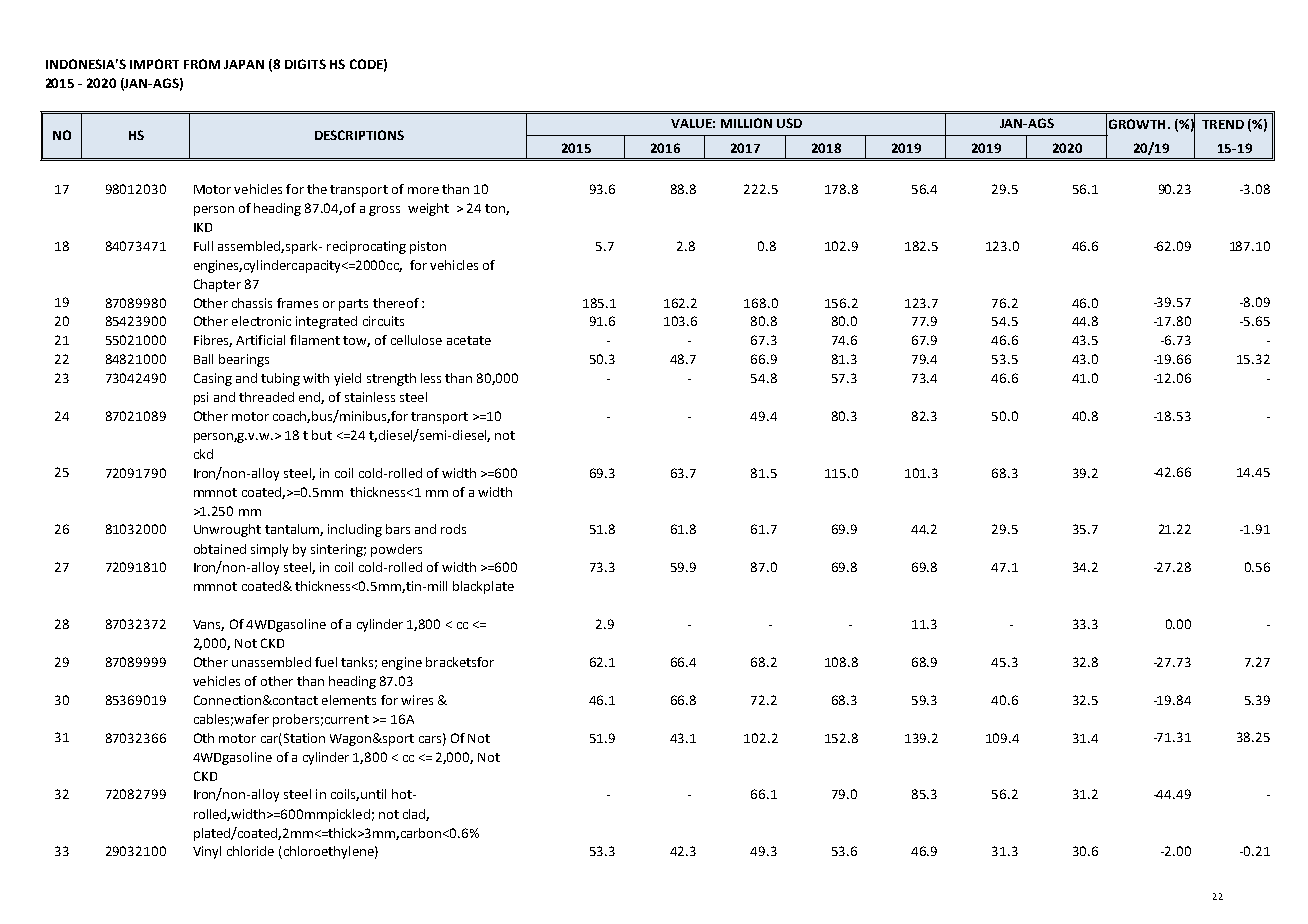 Image resolution: width=1308 pixels, height=924 pixels. I want to click on TREND, so click(1223, 124).
